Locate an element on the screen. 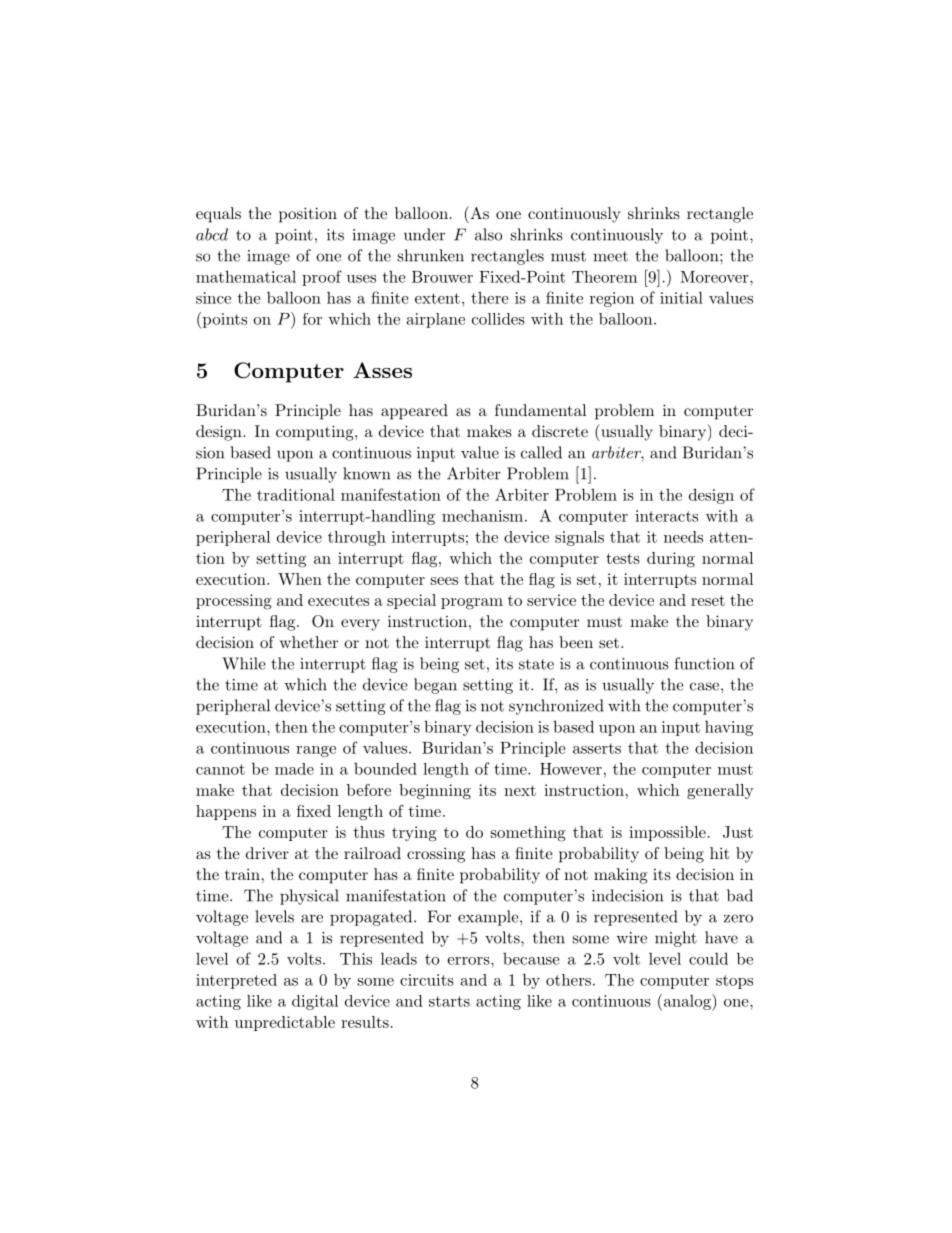 Image resolution: width=952 pixels, height=1233 pixels. interacts is located at coordinates (666, 516).
